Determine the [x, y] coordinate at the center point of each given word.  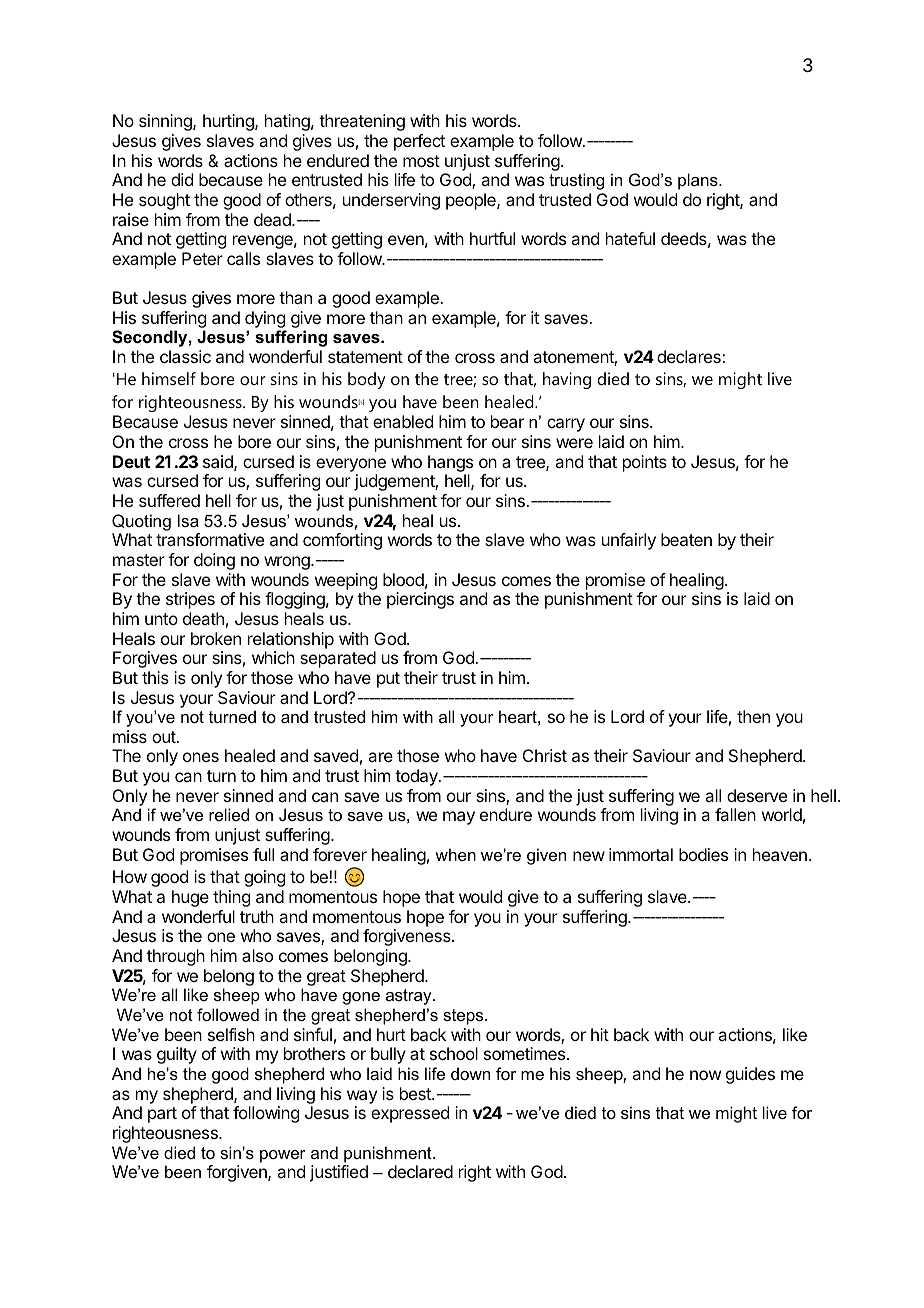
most [421, 161]
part [162, 1115]
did [182, 179]
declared [420, 1171]
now [705, 1075]
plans [699, 181]
